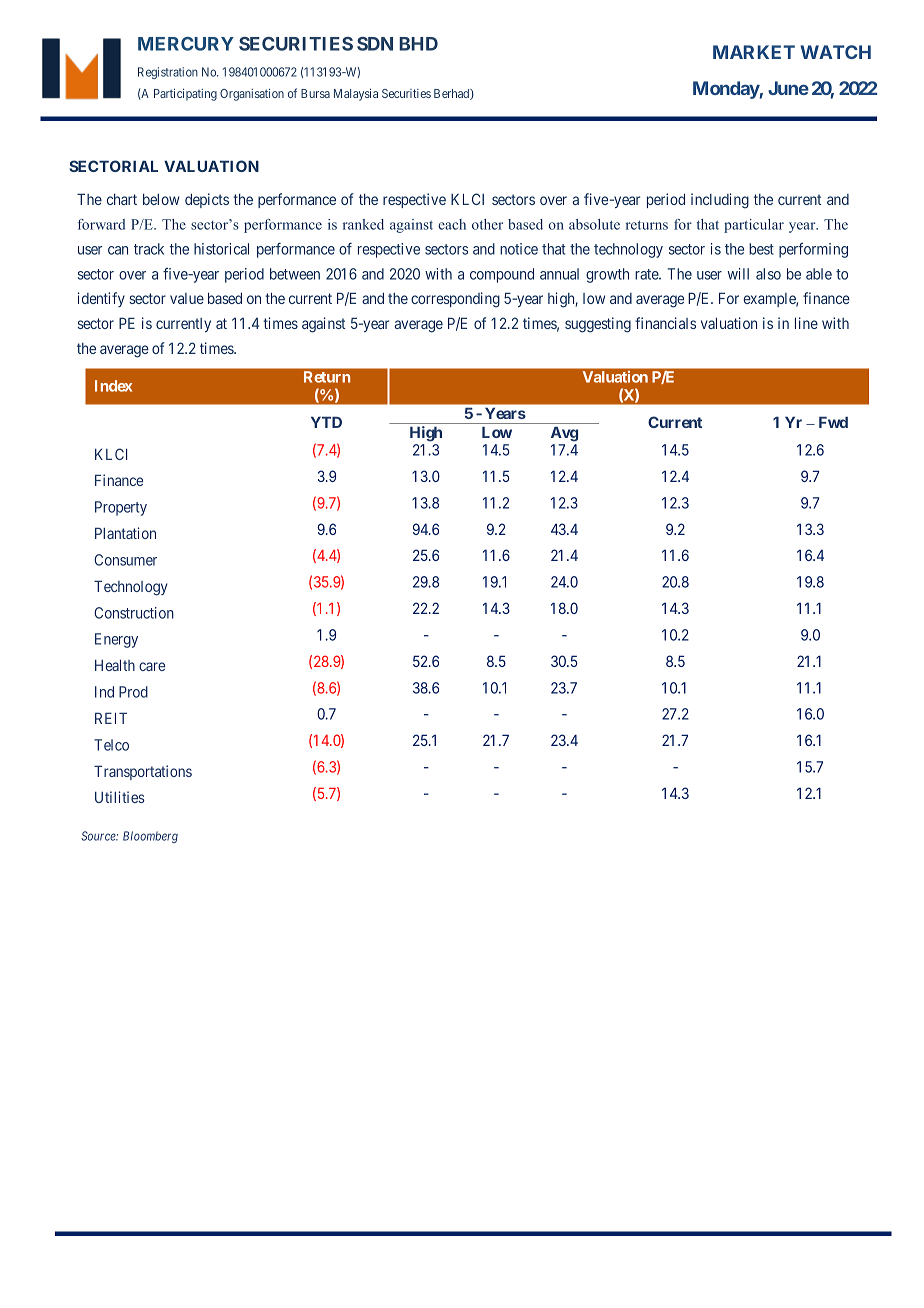 Image resolution: width=924 pixels, height=1308 pixels. Describe the element at coordinates (150, 837) in the screenshot. I see `Bloomberg` at that location.
